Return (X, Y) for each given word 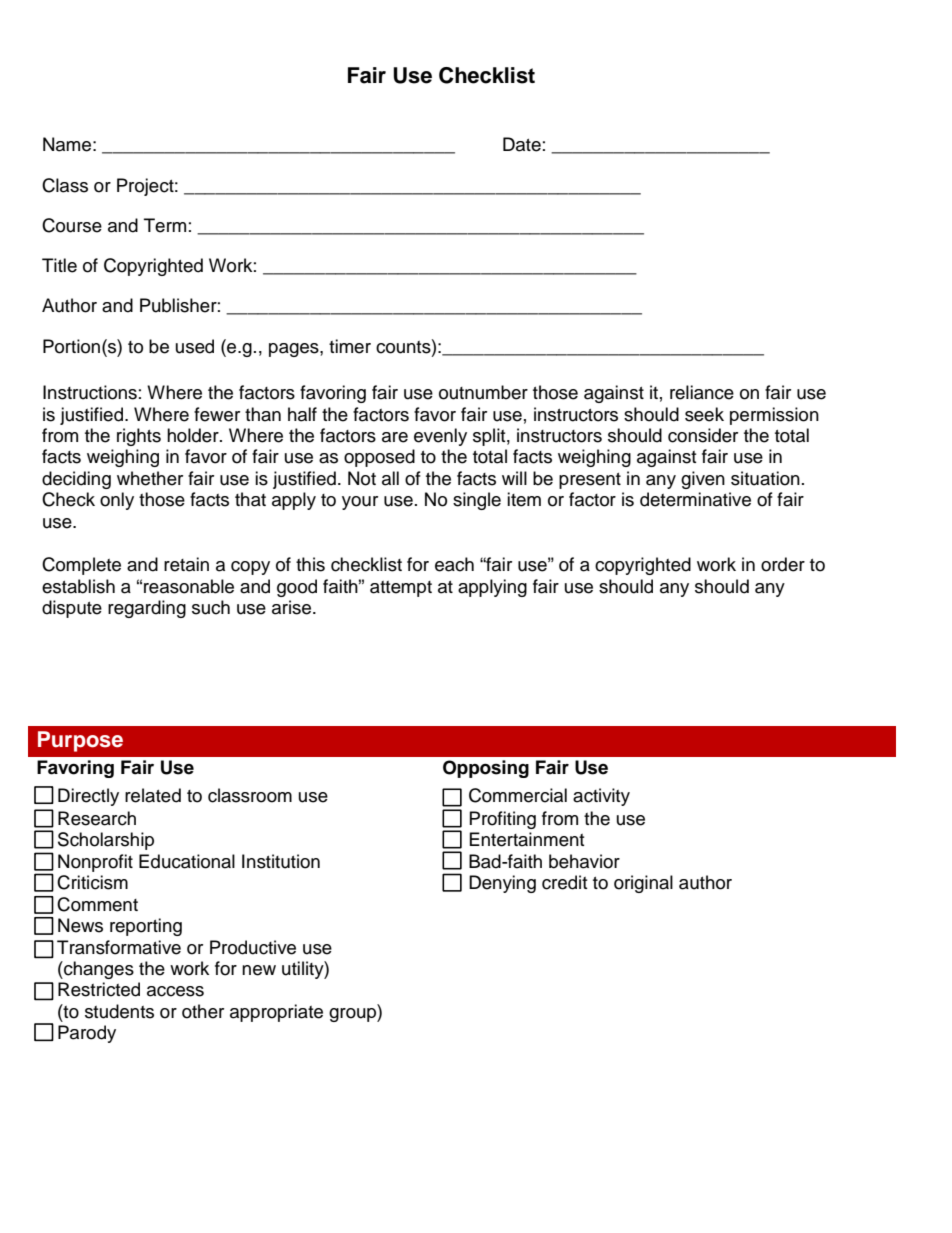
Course (72, 225)
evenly (440, 437)
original (643, 884)
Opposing (486, 769)
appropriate (276, 1013)
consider (703, 435)
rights (139, 437)
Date (522, 144)
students (119, 1011)
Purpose (80, 741)
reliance (702, 392)
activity (601, 797)
